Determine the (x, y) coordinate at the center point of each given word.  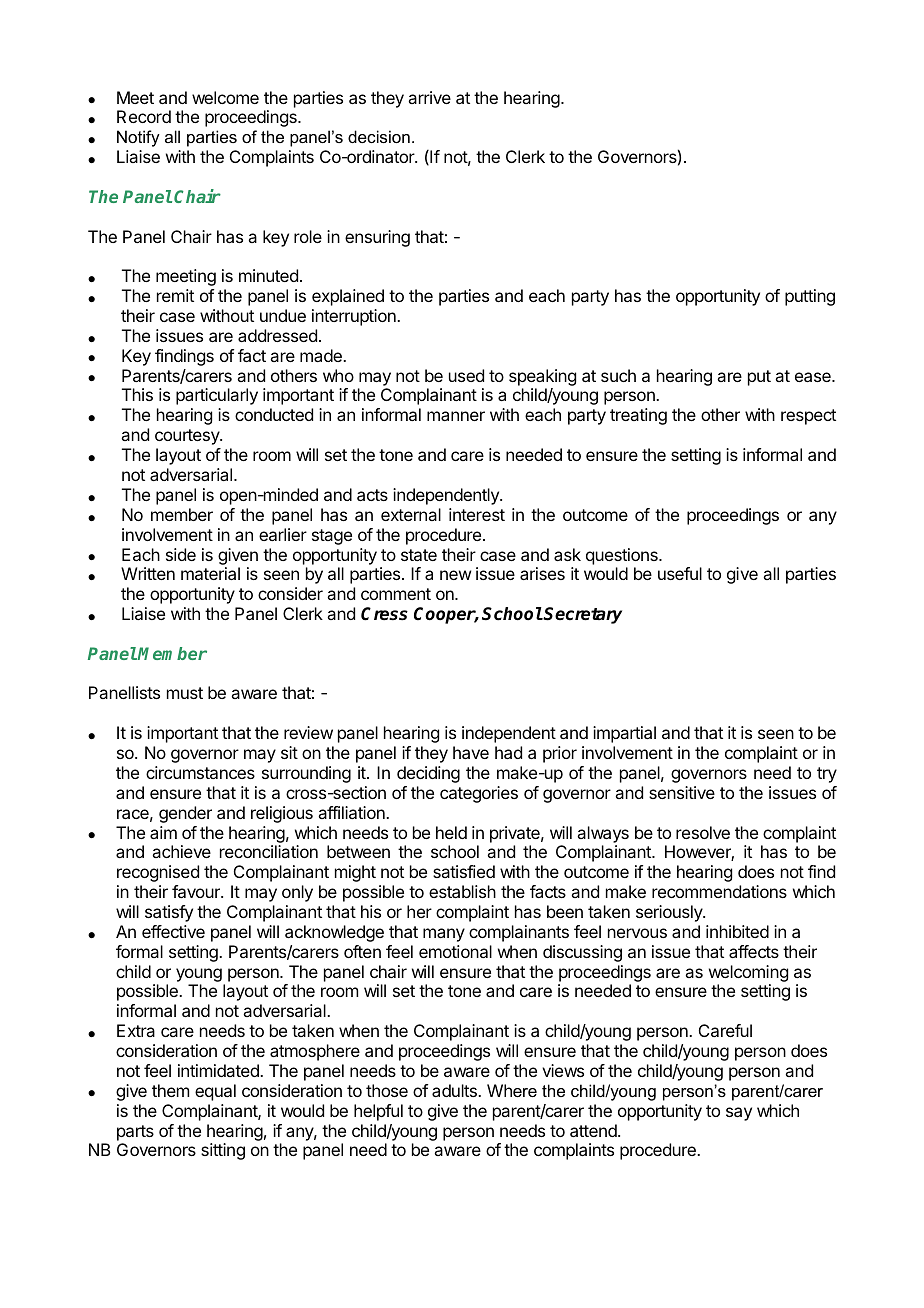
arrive (429, 97)
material (210, 573)
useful (680, 573)
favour (197, 891)
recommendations (719, 891)
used (466, 375)
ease (814, 377)
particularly (217, 396)
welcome (225, 97)
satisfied (464, 871)
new (455, 575)
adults (455, 1090)
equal (215, 1092)
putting (810, 297)
